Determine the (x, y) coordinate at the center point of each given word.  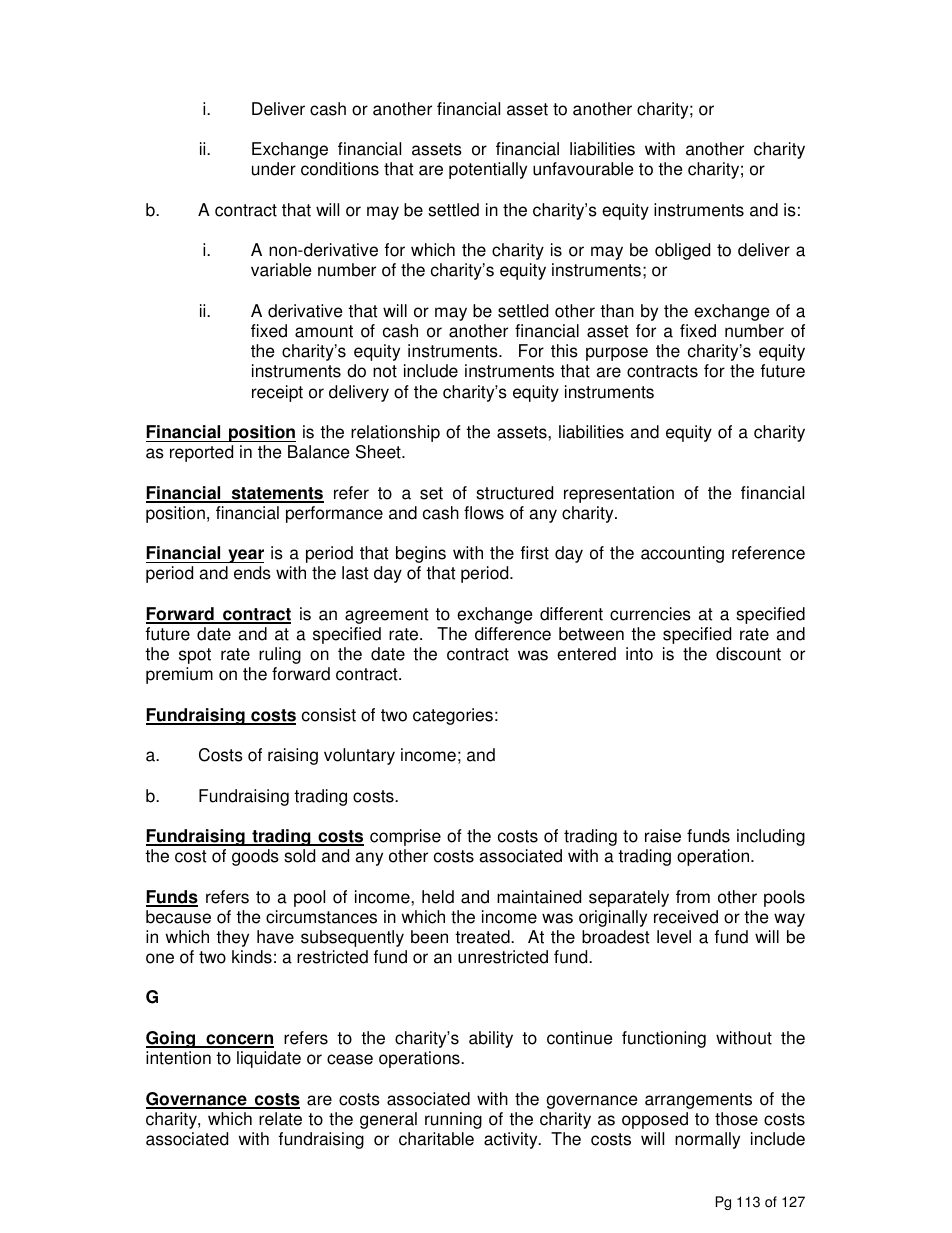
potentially (488, 170)
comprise (405, 837)
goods (255, 857)
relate (280, 1119)
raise (663, 836)
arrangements (698, 1101)
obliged (682, 251)
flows (484, 513)
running (453, 1120)
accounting (682, 554)
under (274, 169)
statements (276, 494)
